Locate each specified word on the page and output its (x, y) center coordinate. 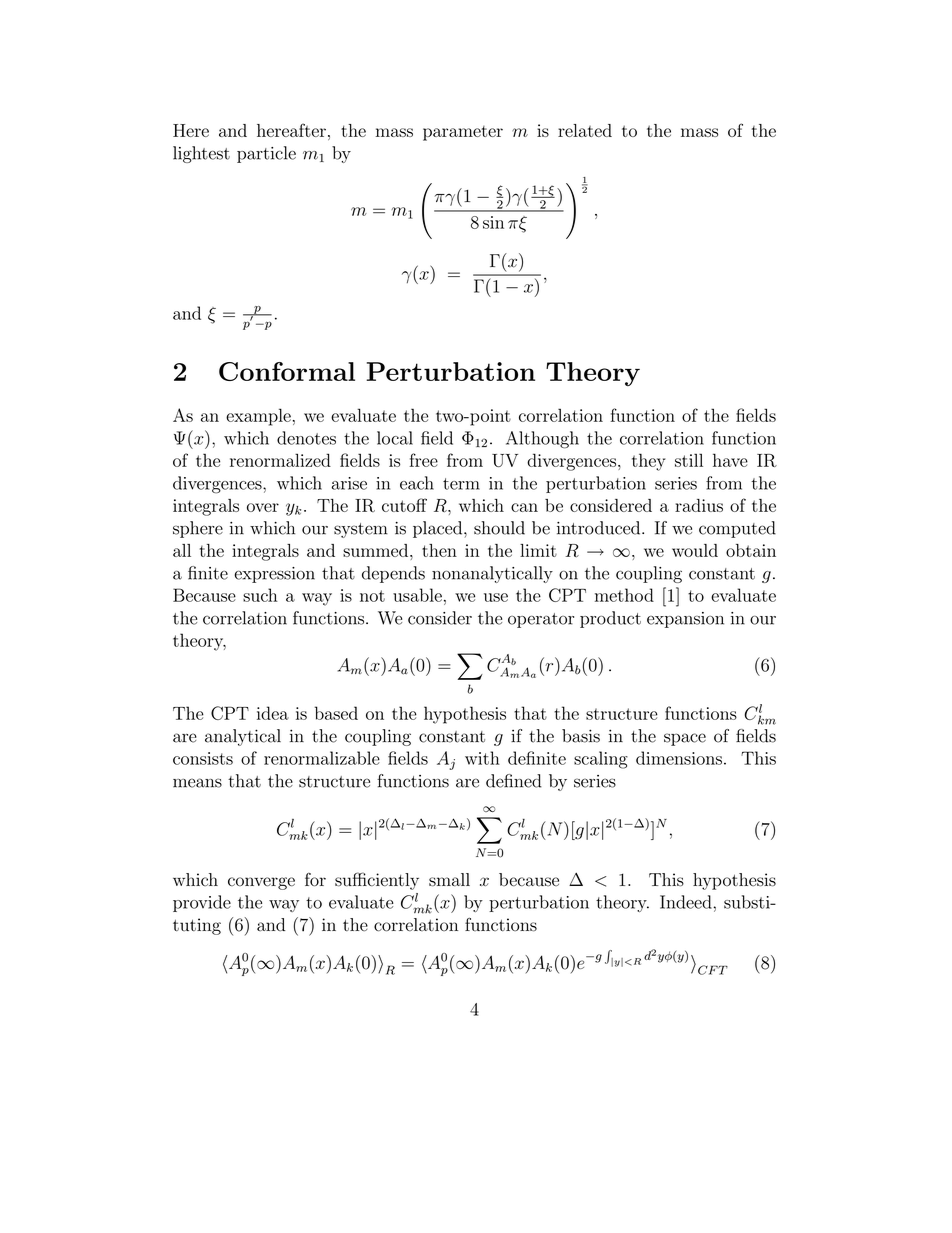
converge (261, 883)
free (424, 460)
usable (417, 595)
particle (266, 154)
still (689, 460)
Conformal (287, 371)
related (585, 130)
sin (493, 222)
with (482, 758)
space (685, 739)
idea (273, 713)
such (260, 595)
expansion (685, 620)
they (649, 462)
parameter (463, 133)
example (258, 417)
